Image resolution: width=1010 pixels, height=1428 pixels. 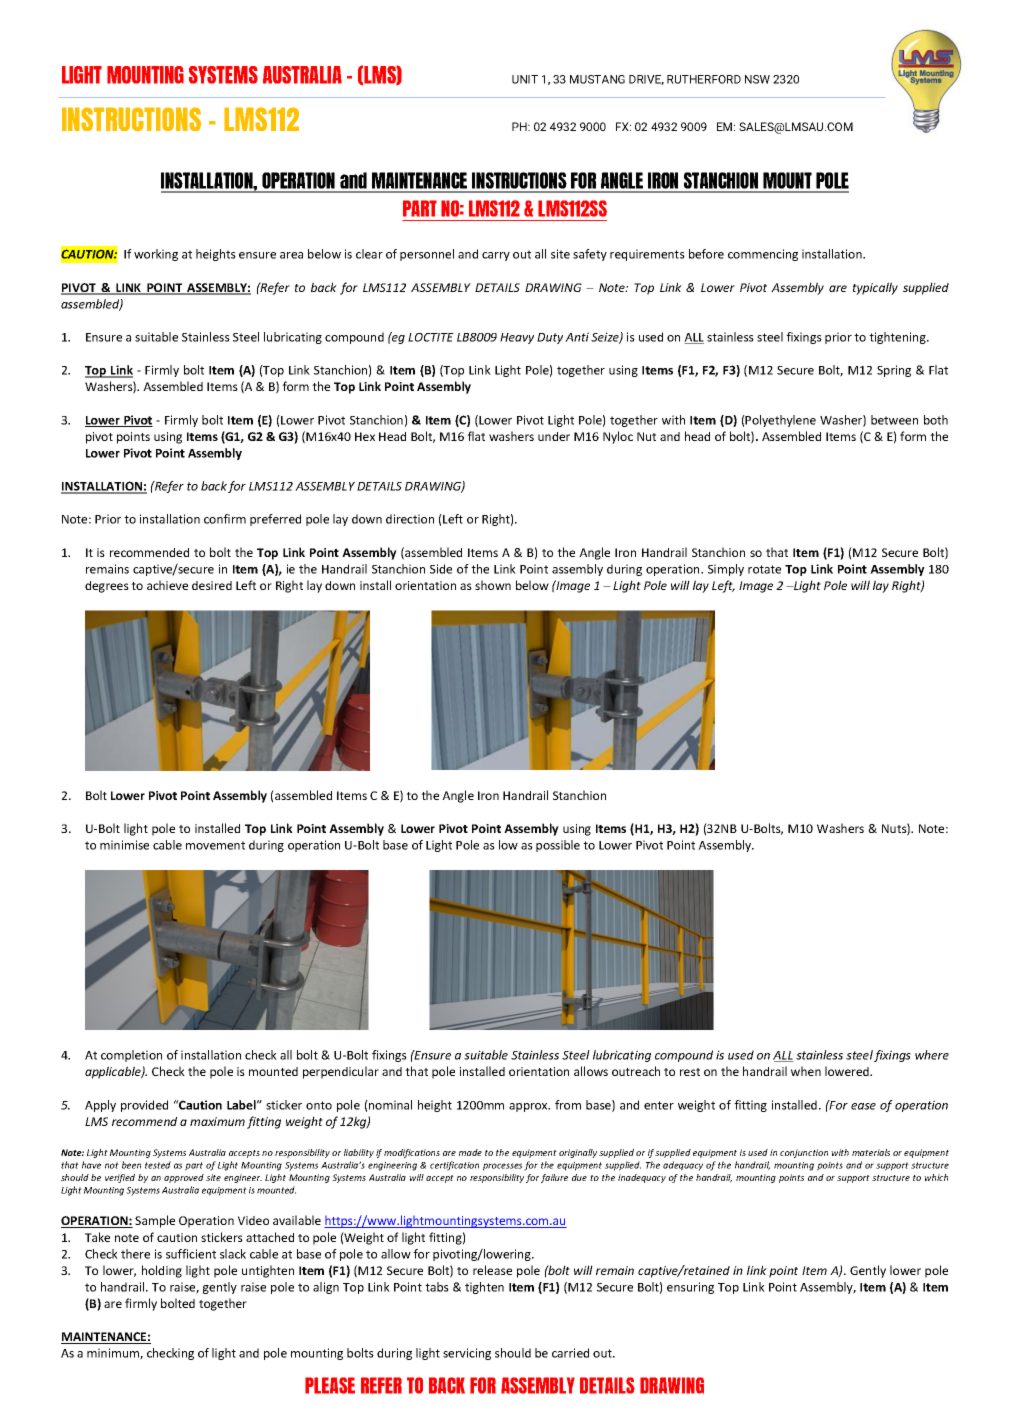 What do you see at coordinates (156, 255) in the screenshot?
I see `working` at bounding box center [156, 255].
